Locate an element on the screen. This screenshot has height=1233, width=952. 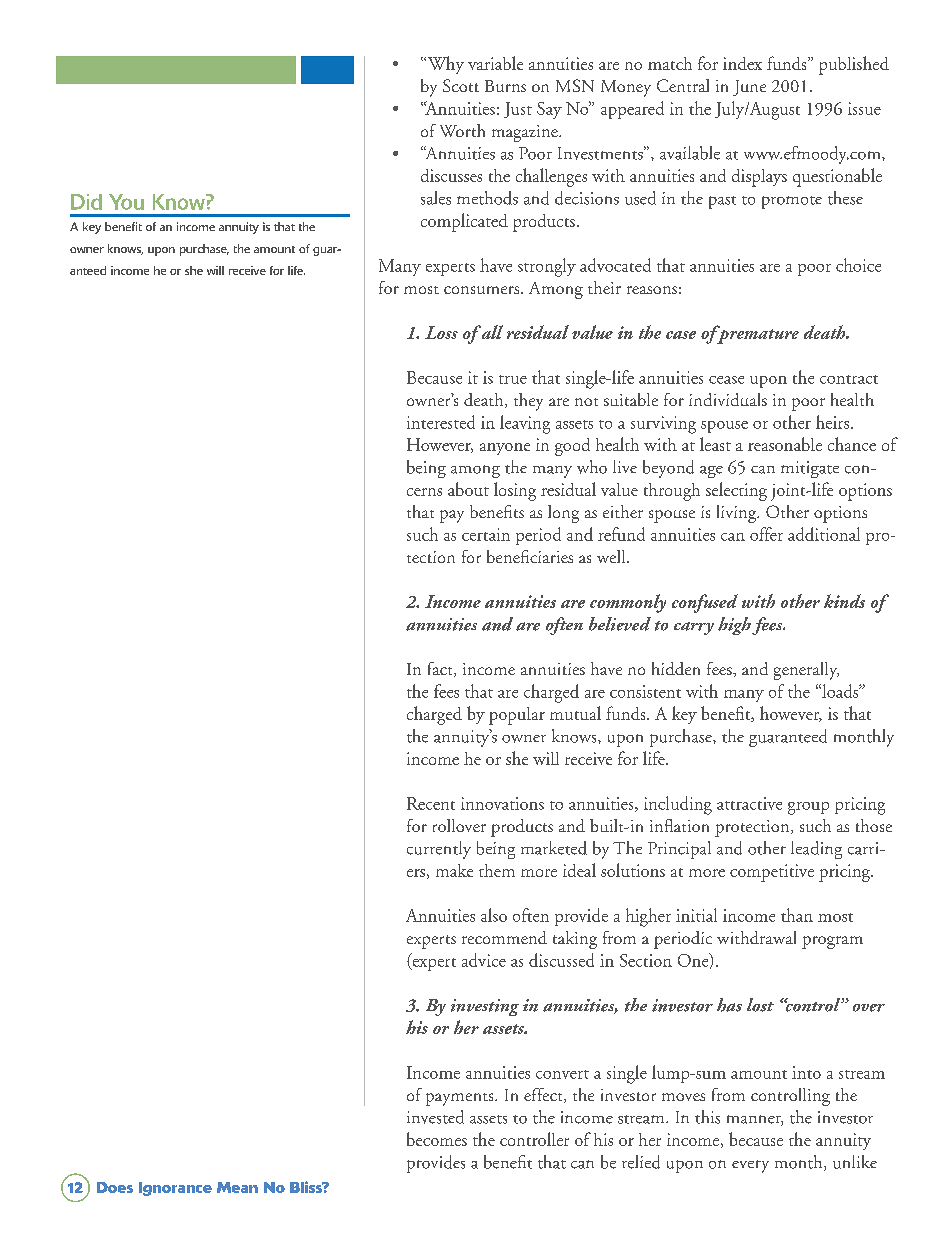
You is located at coordinates (126, 202).
